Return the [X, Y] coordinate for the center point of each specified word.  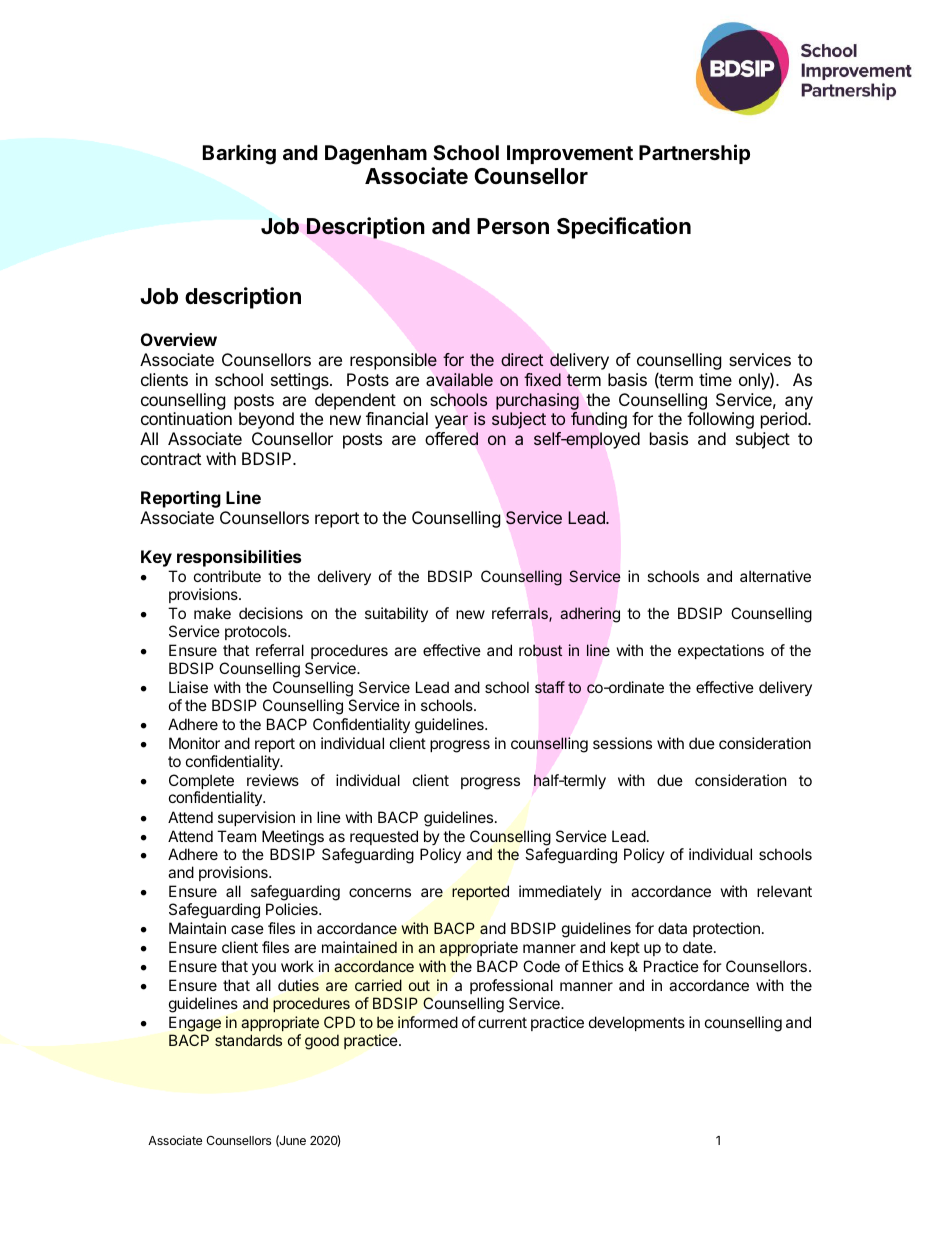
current [502, 1022]
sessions [622, 743]
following [720, 420]
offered [451, 438]
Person [513, 226]
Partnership [694, 154]
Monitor [194, 743]
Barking [239, 154]
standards [248, 1040]
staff [550, 687]
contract [171, 459]
